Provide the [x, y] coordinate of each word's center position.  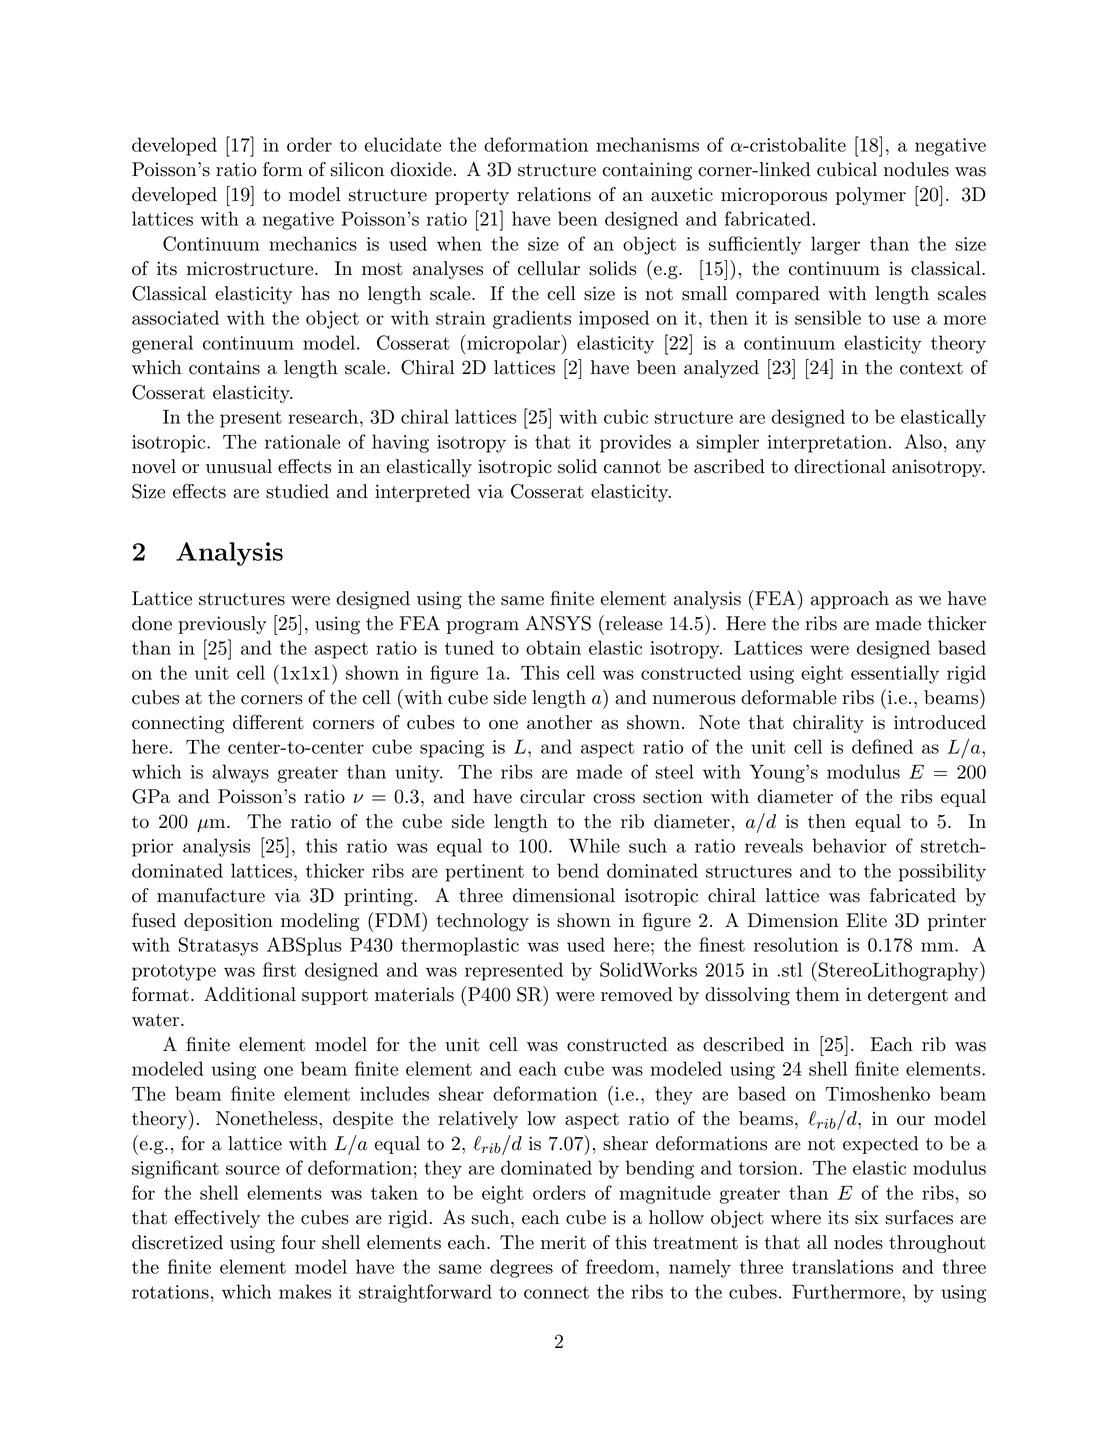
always [240, 773]
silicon [357, 169]
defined [882, 746]
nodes [858, 1242]
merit [563, 1242]
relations [554, 194]
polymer [871, 196]
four [298, 1242]
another [560, 722]
